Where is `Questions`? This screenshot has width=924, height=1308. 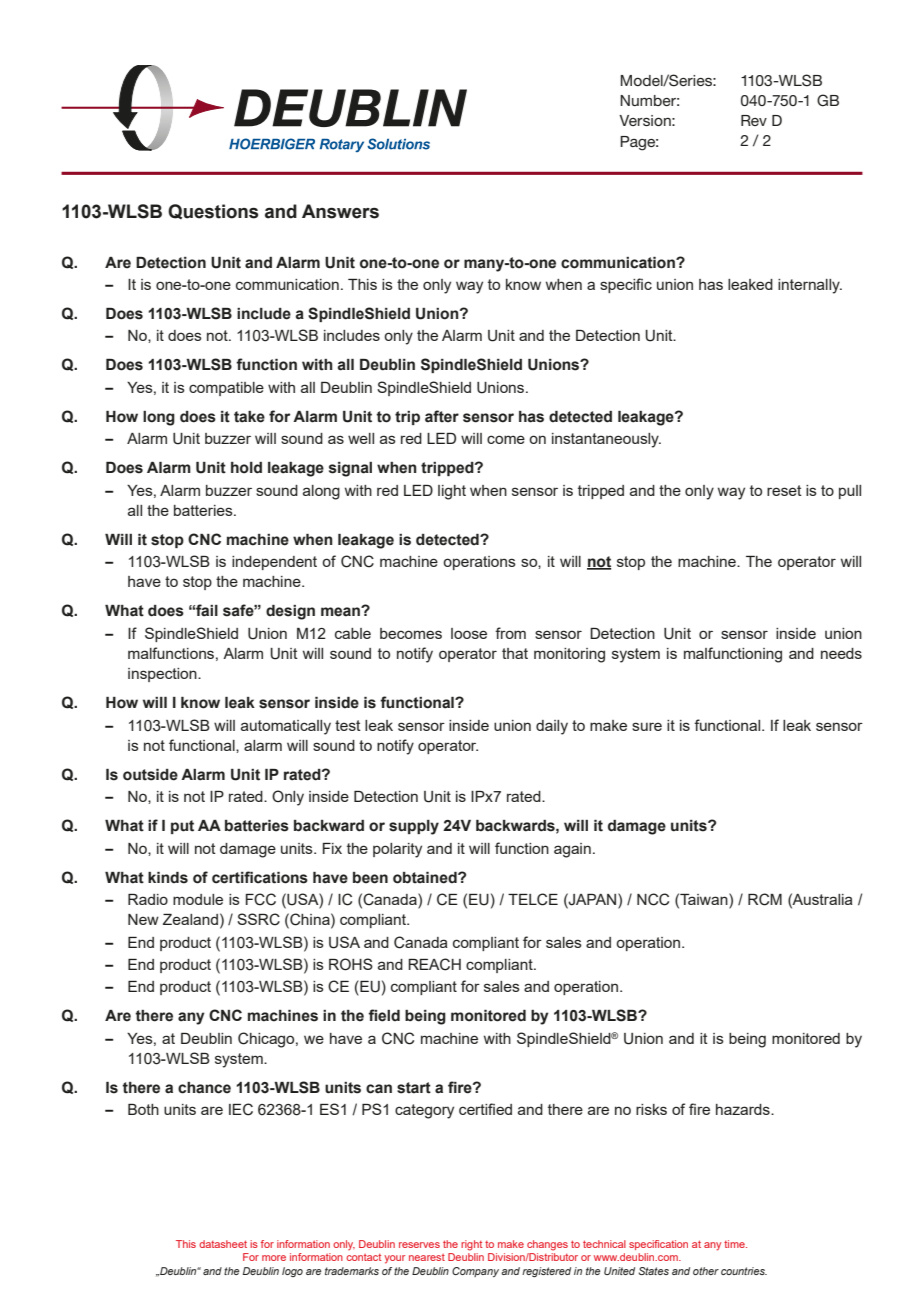
Questions is located at coordinates (213, 211).
